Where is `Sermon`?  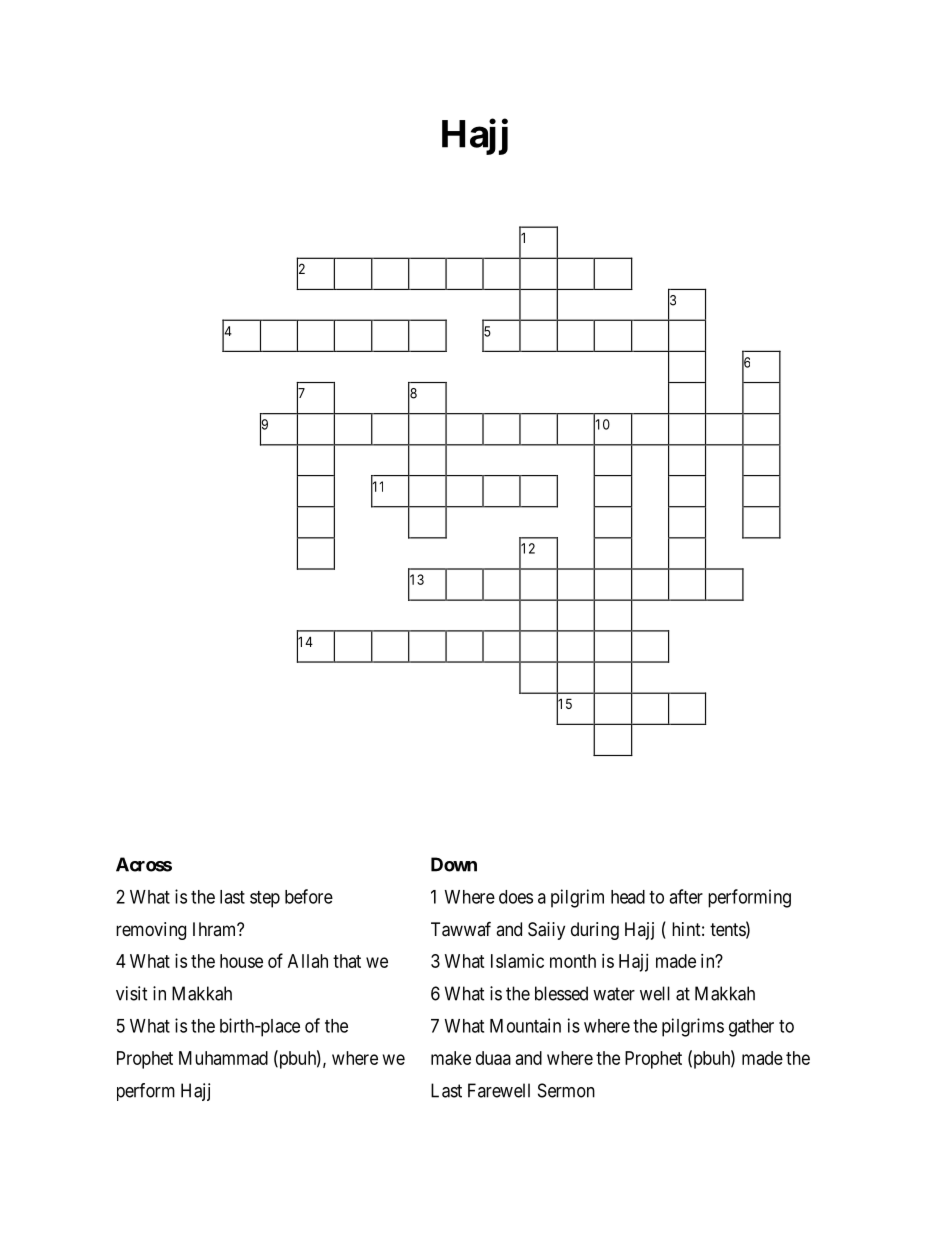 Sermon is located at coordinates (566, 1090).
